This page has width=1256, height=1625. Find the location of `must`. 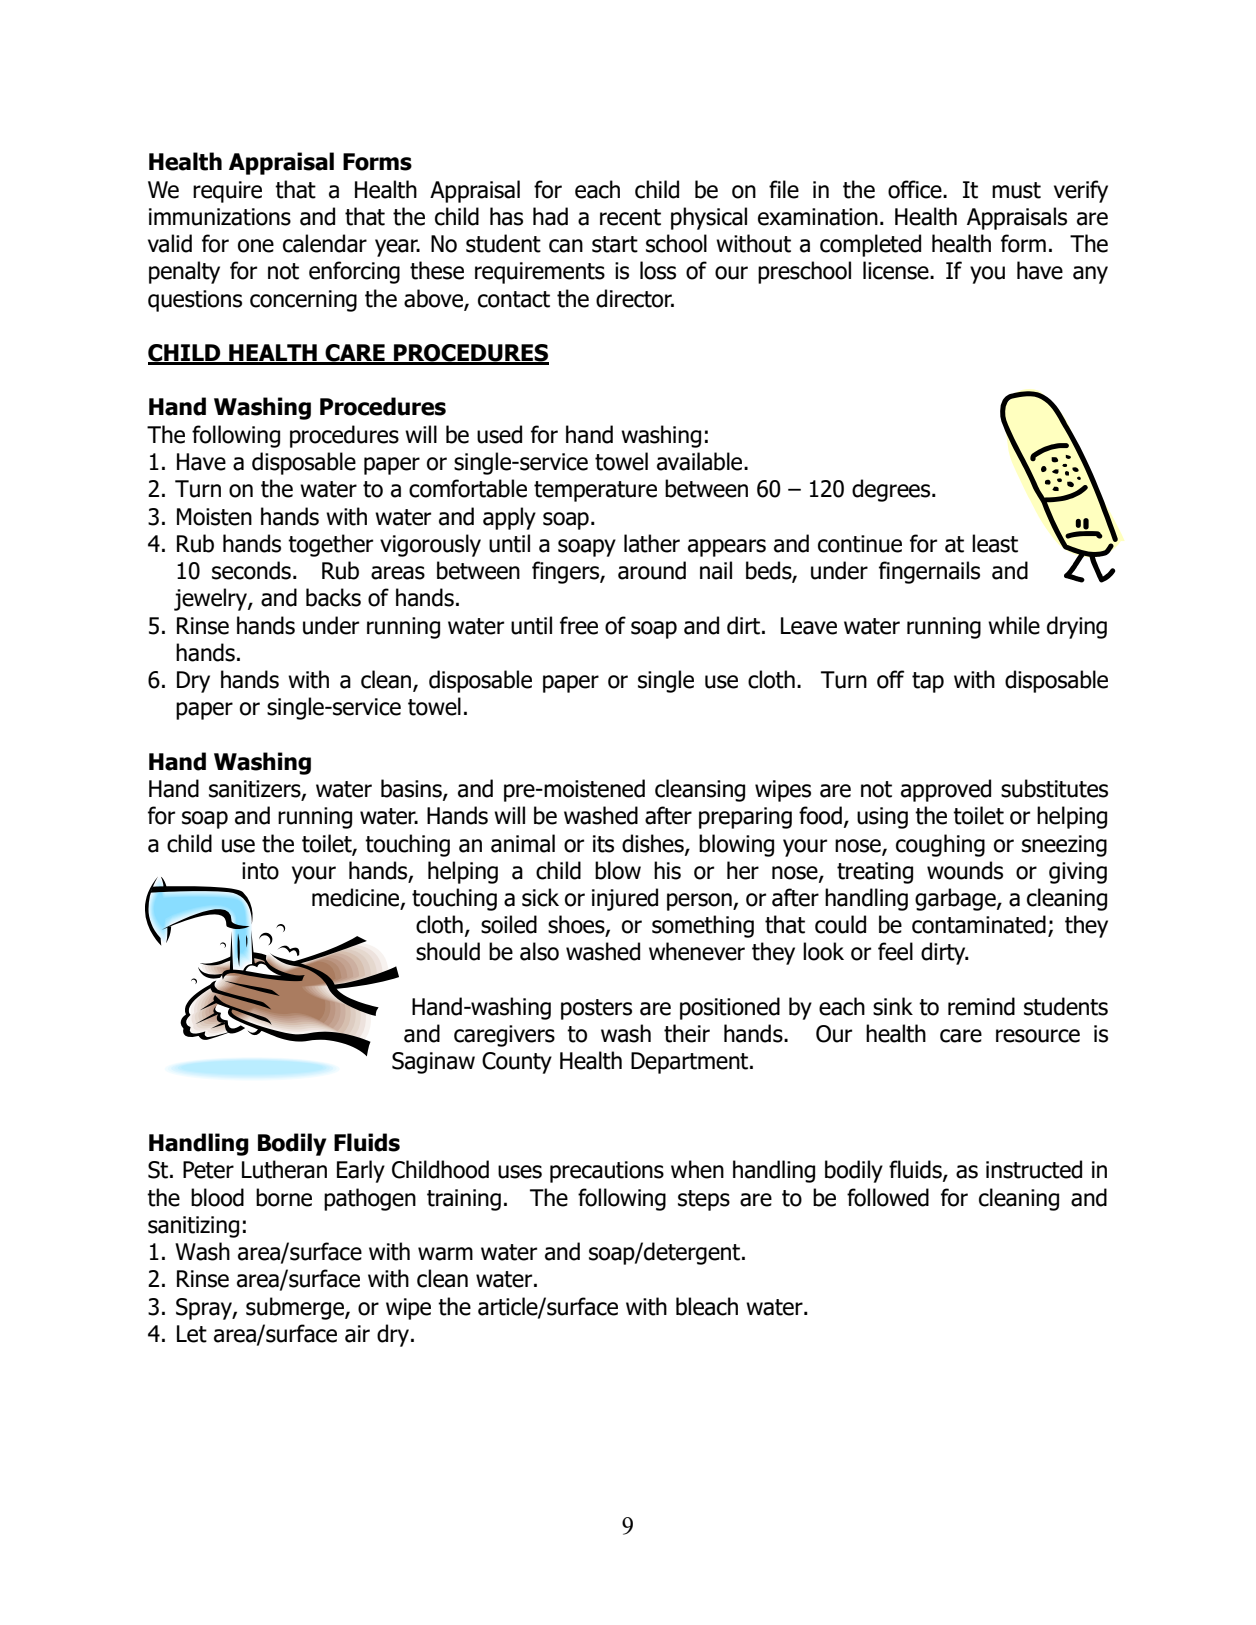

must is located at coordinates (1016, 190).
